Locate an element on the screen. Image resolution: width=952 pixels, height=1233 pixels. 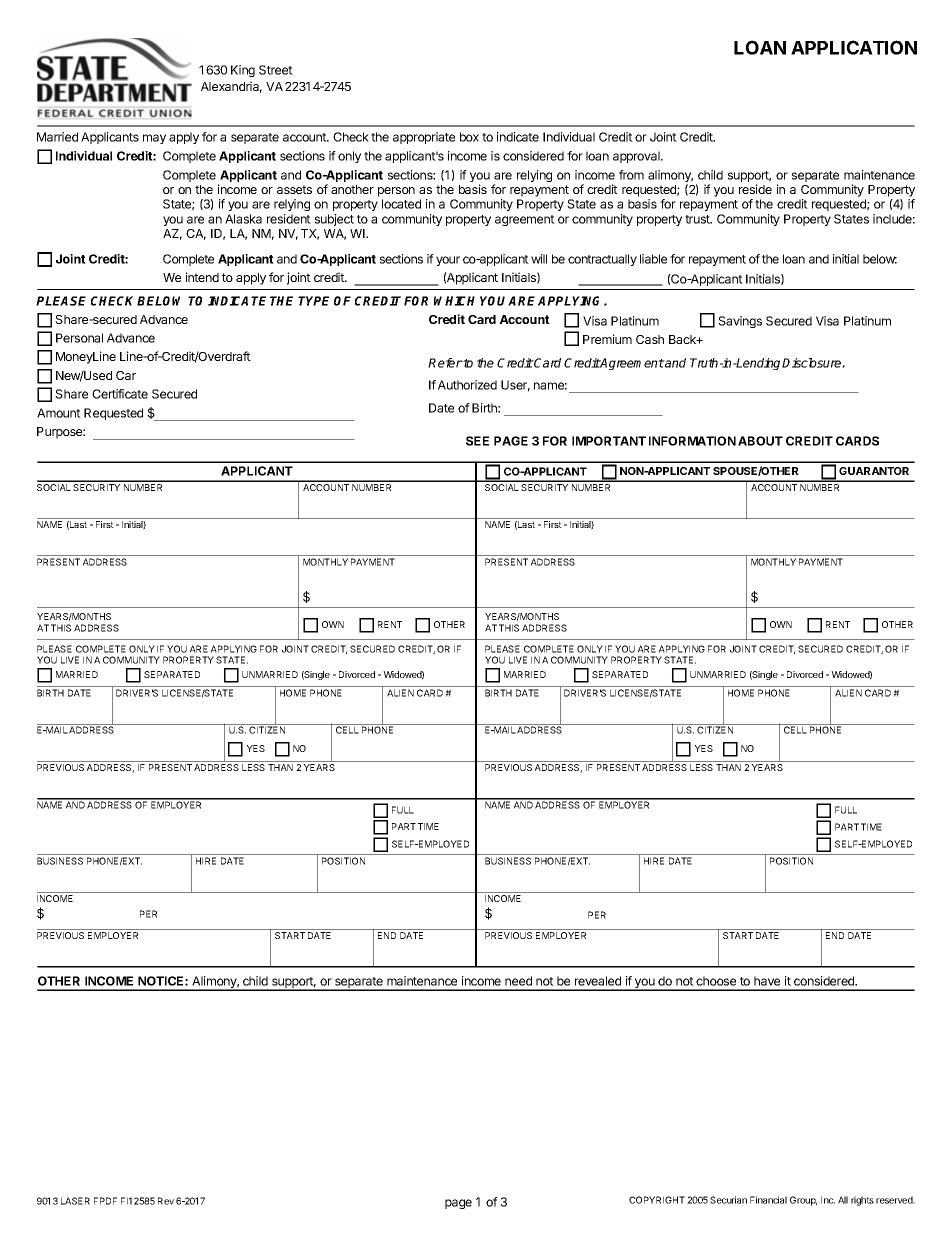
APPLICATION is located at coordinates (854, 47).
